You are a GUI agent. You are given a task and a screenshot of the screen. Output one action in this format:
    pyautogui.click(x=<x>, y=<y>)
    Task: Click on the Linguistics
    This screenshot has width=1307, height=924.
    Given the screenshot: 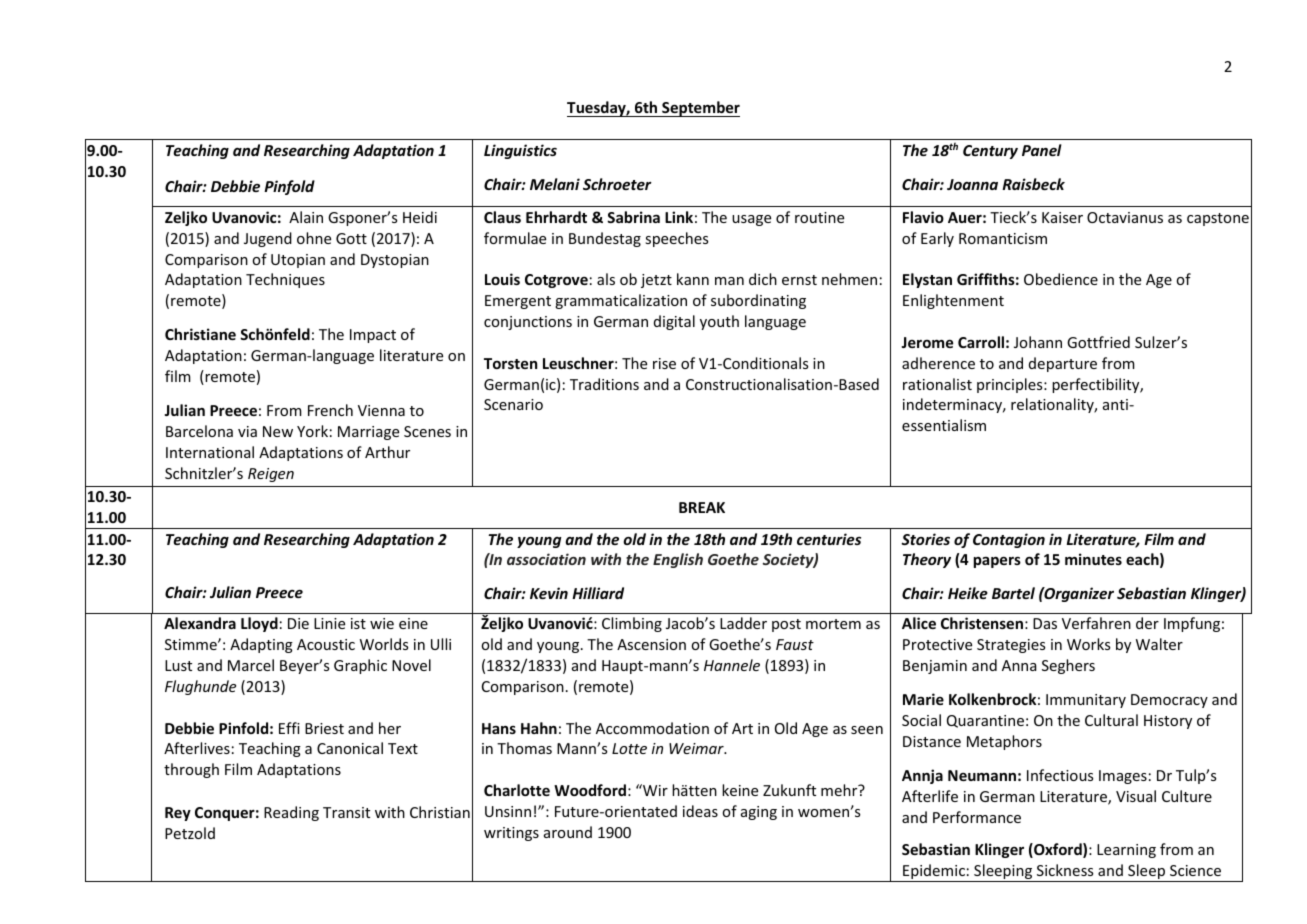 What is the action you would take?
    pyautogui.click(x=520, y=151)
